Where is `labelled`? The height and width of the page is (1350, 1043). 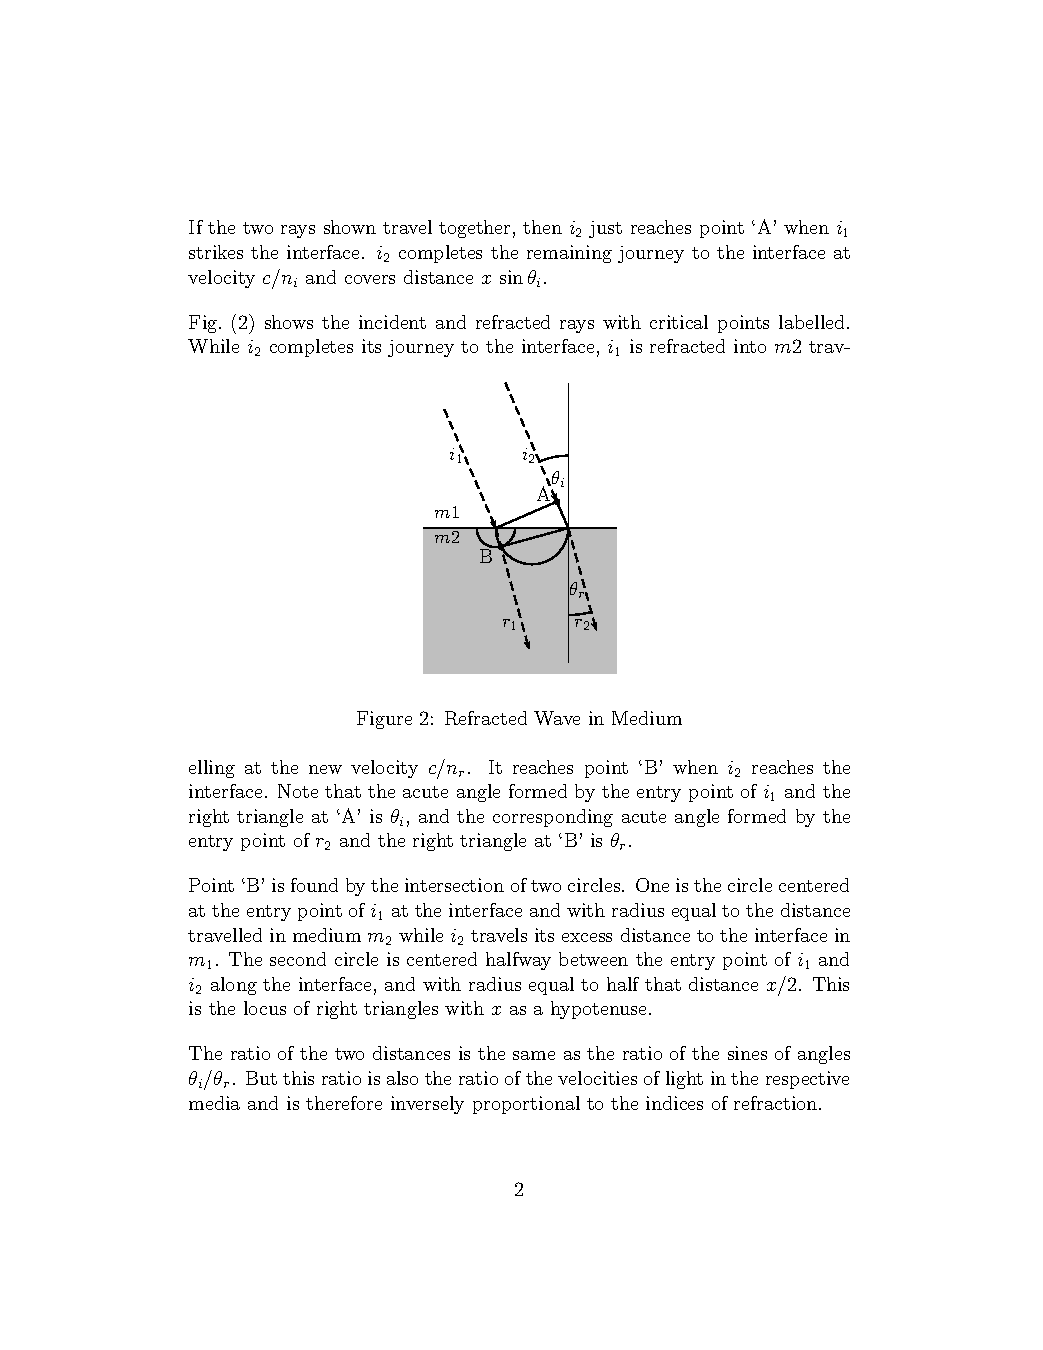 labelled is located at coordinates (811, 322).
